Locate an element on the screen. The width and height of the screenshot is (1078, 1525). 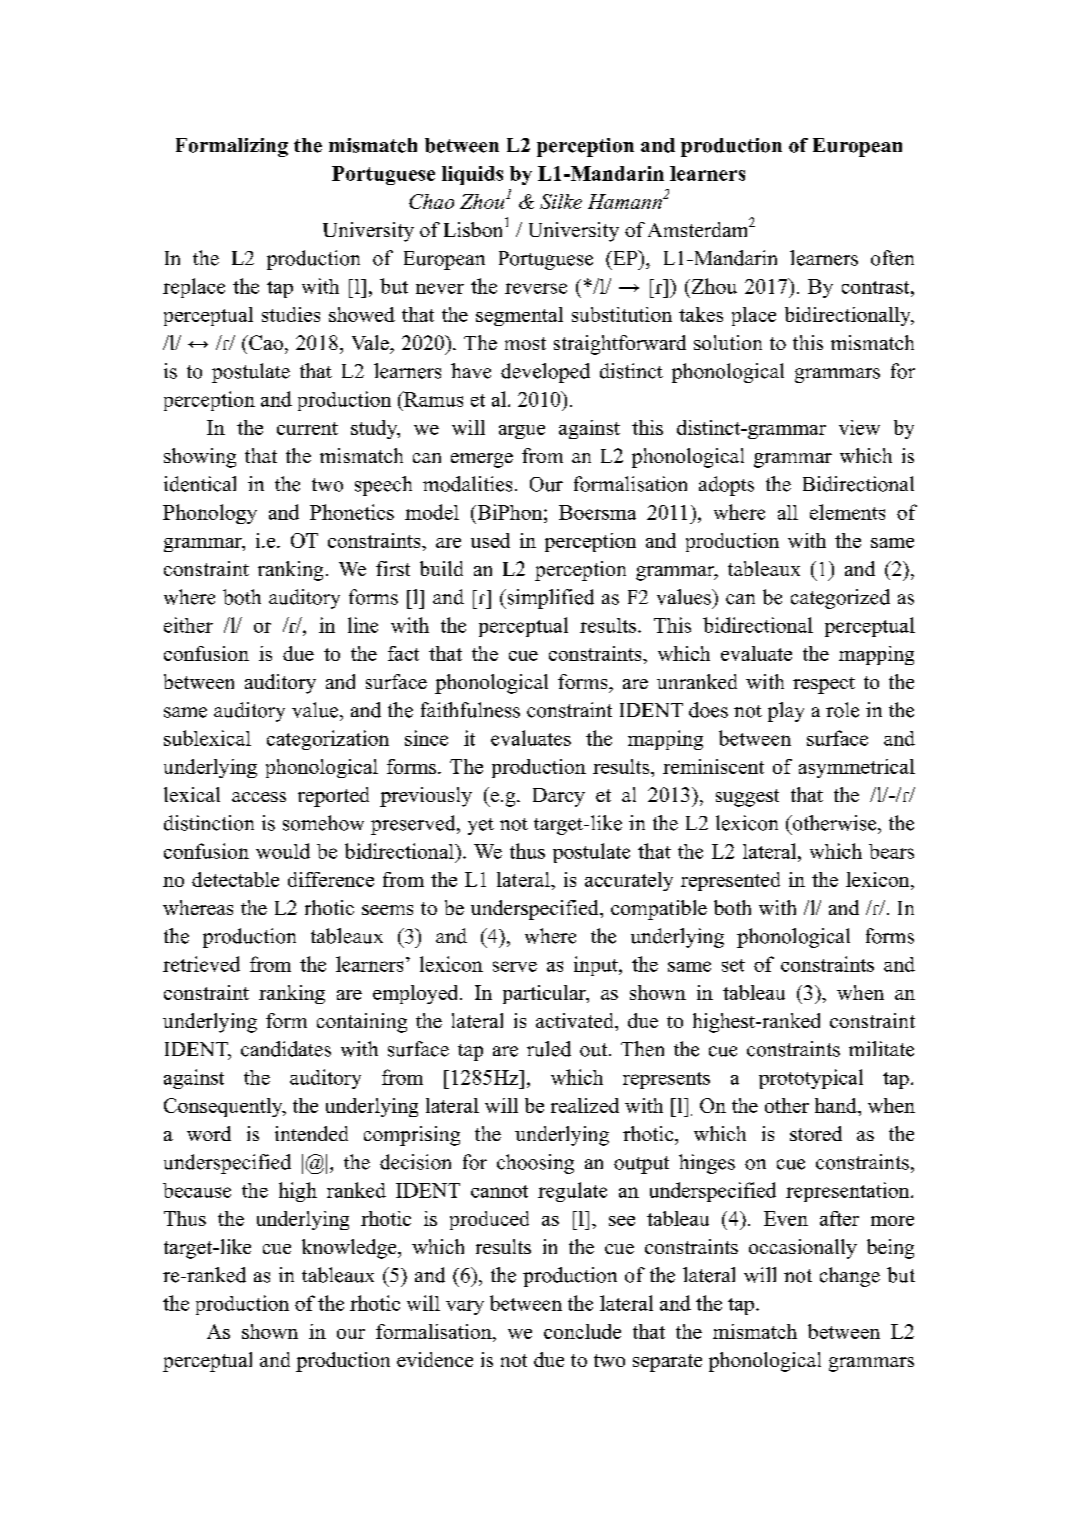
yet is located at coordinates (481, 826).
